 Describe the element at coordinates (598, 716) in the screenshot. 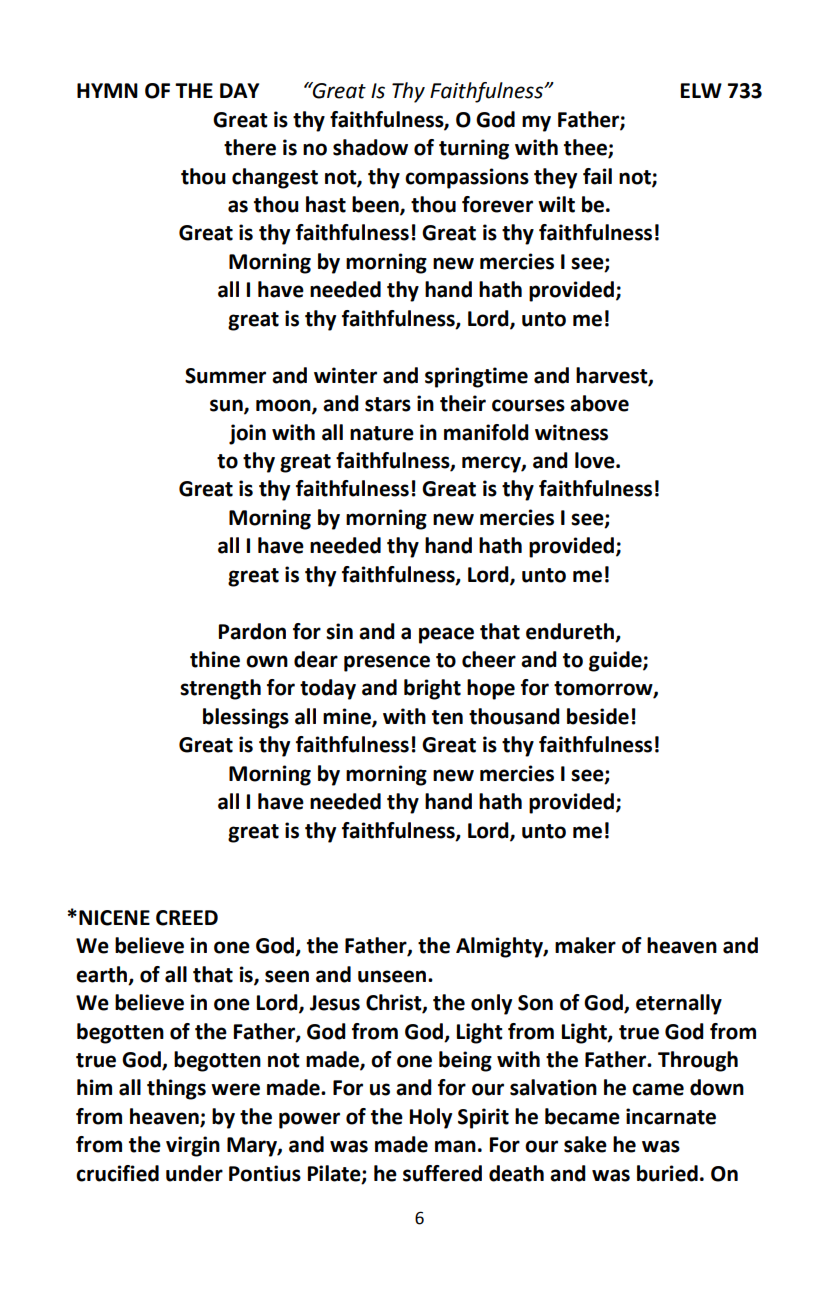

I see `beside` at that location.
